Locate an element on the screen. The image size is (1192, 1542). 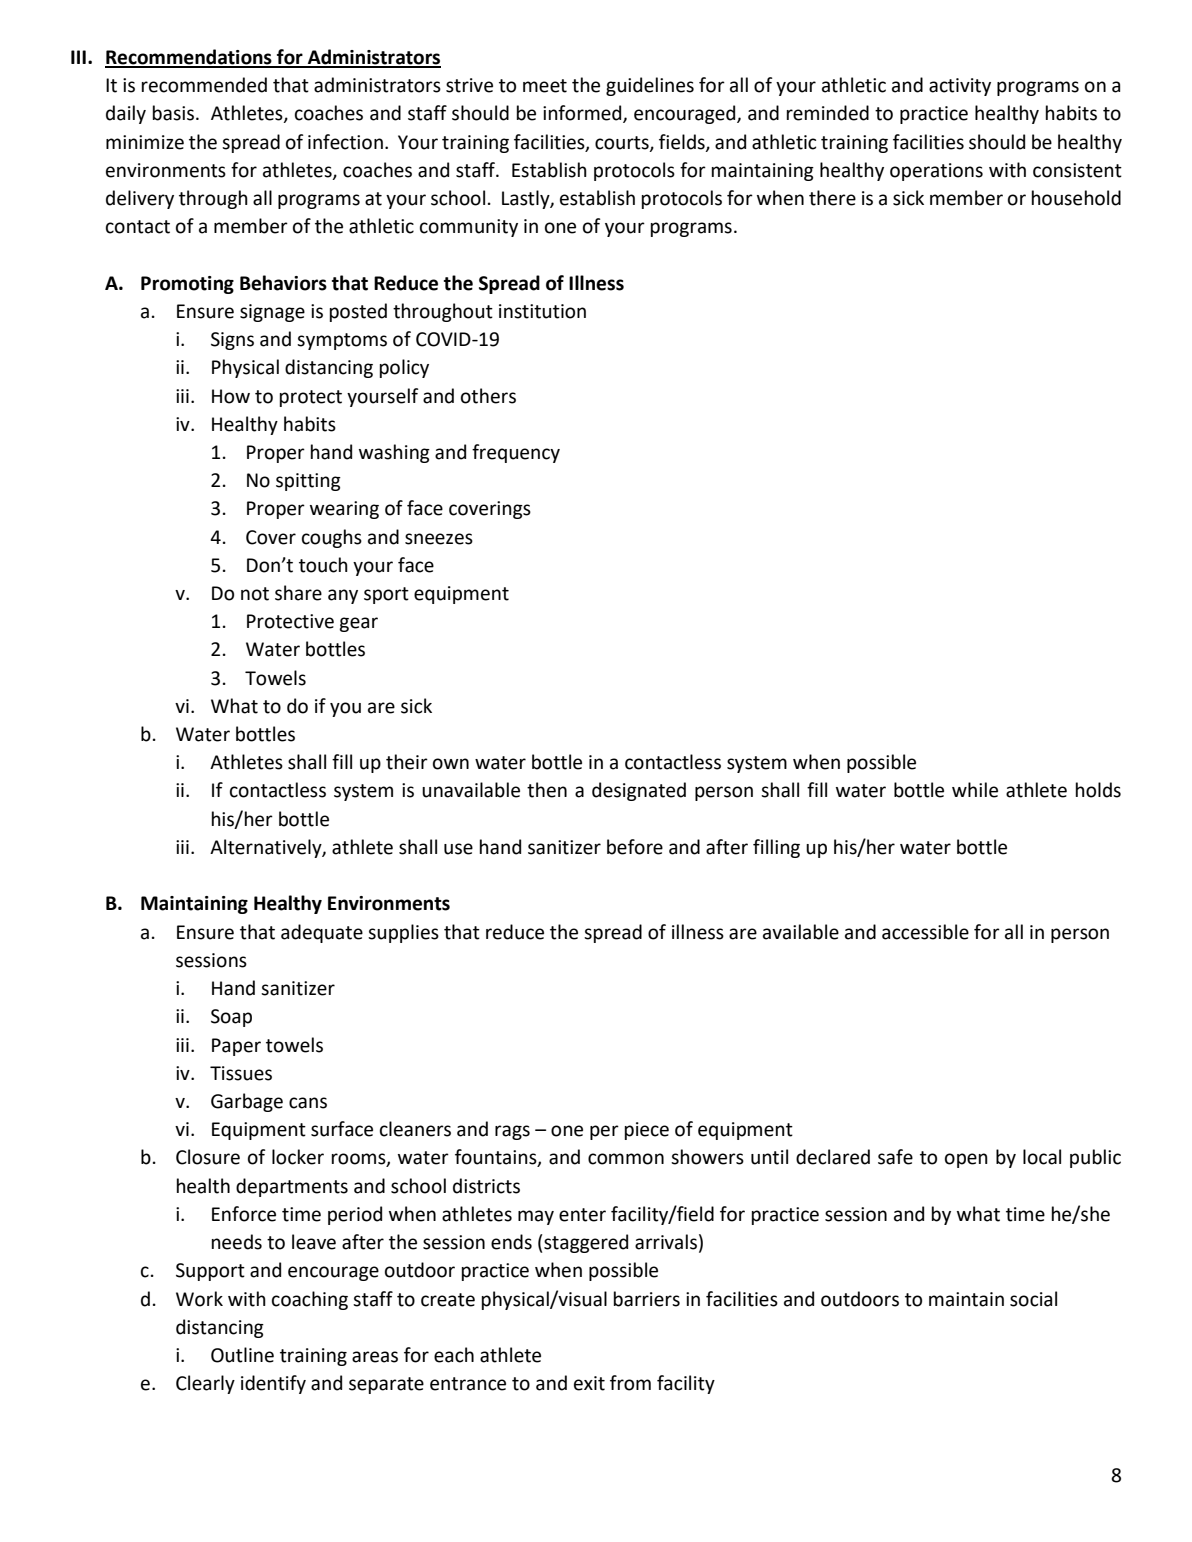
while is located at coordinates (975, 790).
